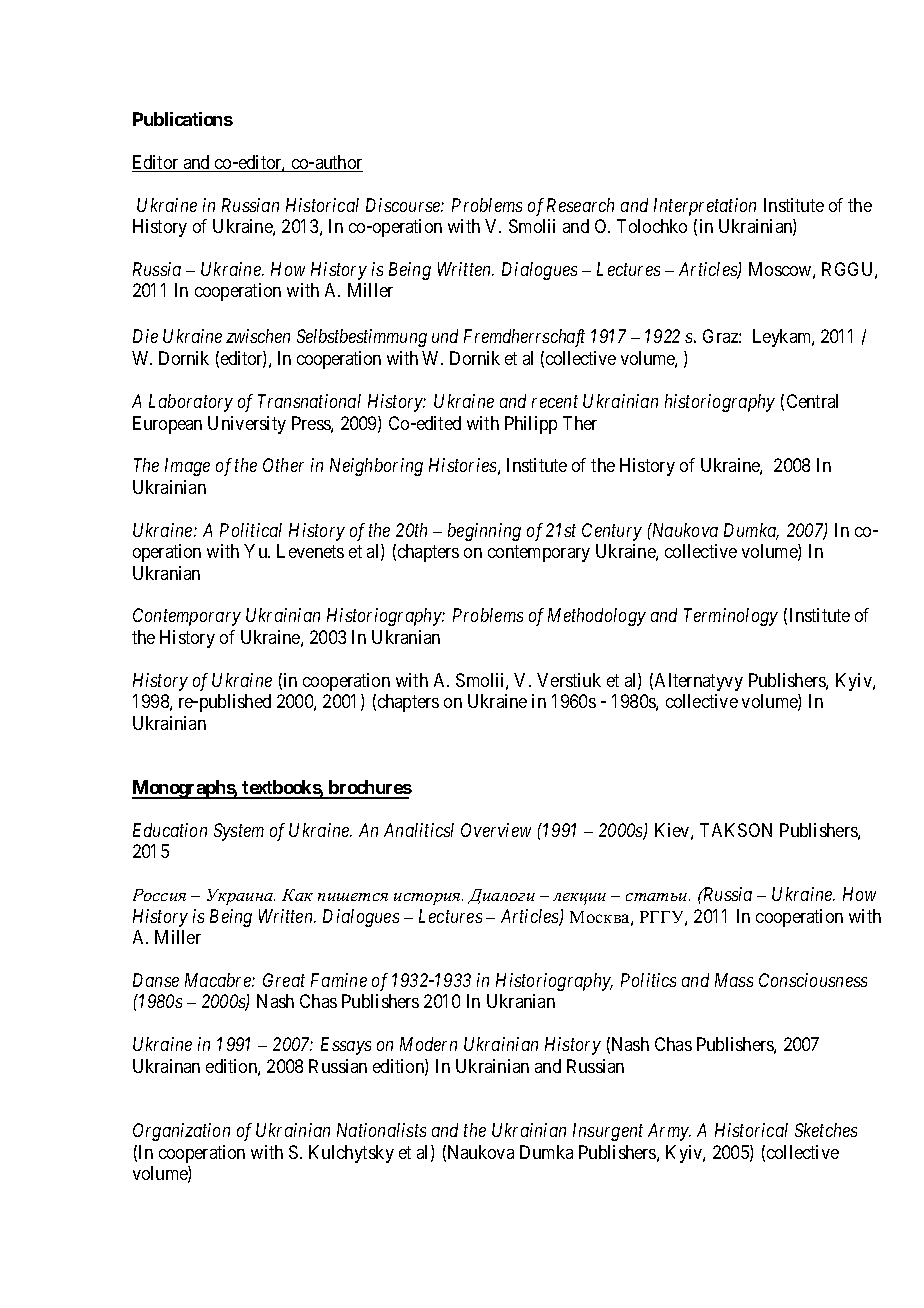  What do you see at coordinates (181, 1132) in the screenshot?
I see `Organization` at bounding box center [181, 1132].
